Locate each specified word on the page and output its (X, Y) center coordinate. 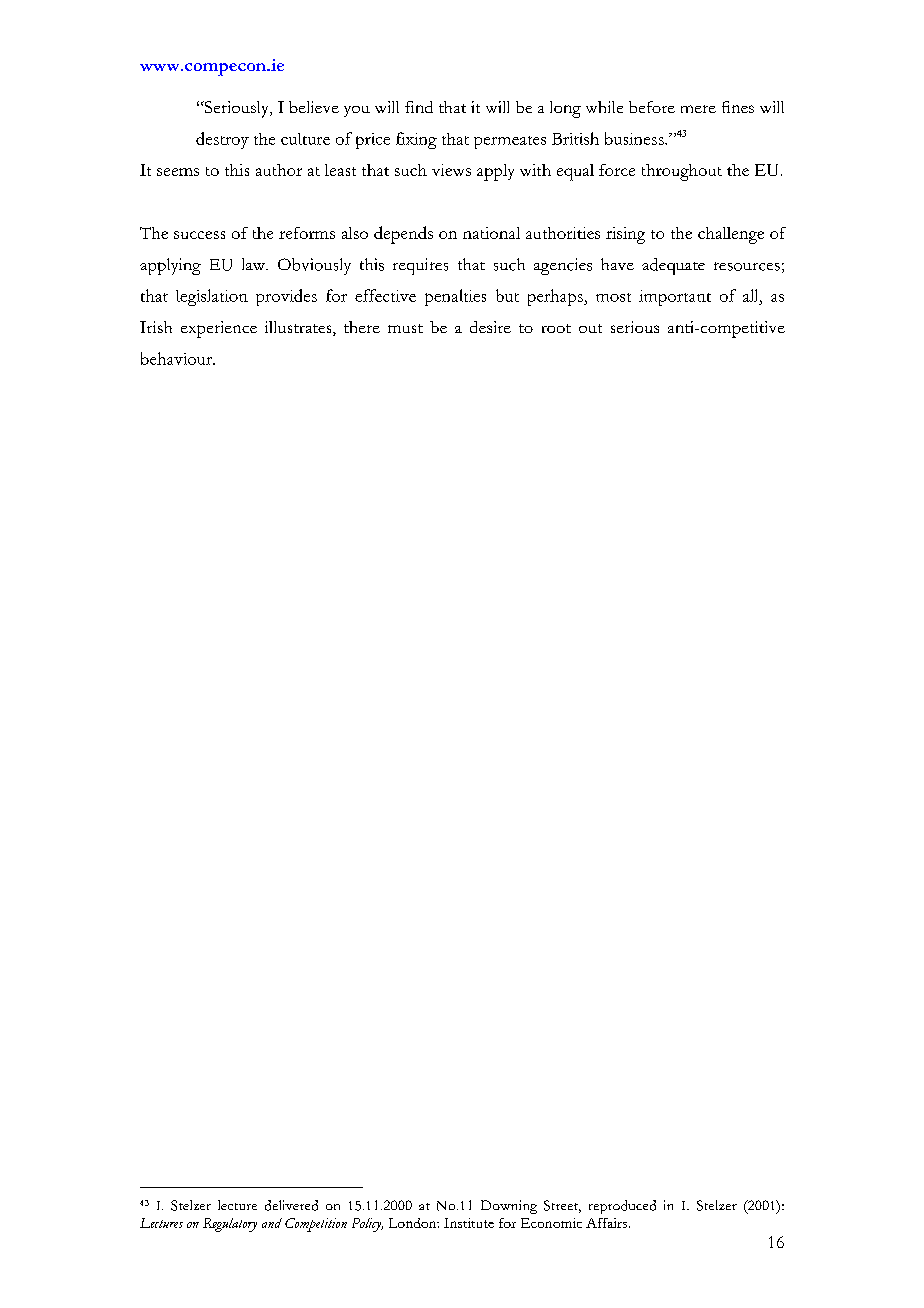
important (675, 298)
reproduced (622, 1207)
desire (490, 327)
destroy (222, 140)
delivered (291, 1205)
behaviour (178, 358)
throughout (682, 172)
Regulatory (230, 1225)
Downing (509, 1207)
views (451, 170)
